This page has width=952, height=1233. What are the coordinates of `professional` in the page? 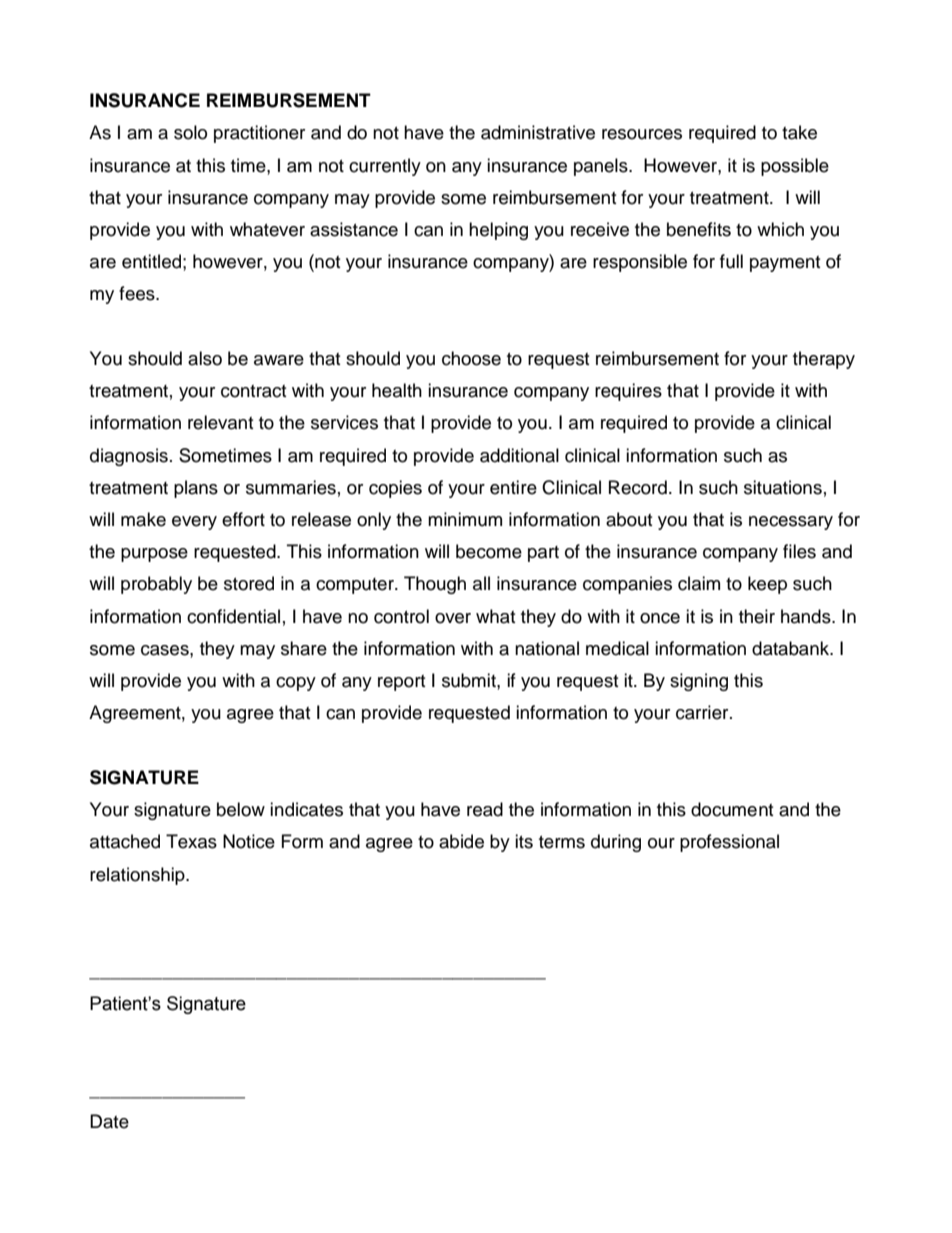 It's located at (729, 843).
